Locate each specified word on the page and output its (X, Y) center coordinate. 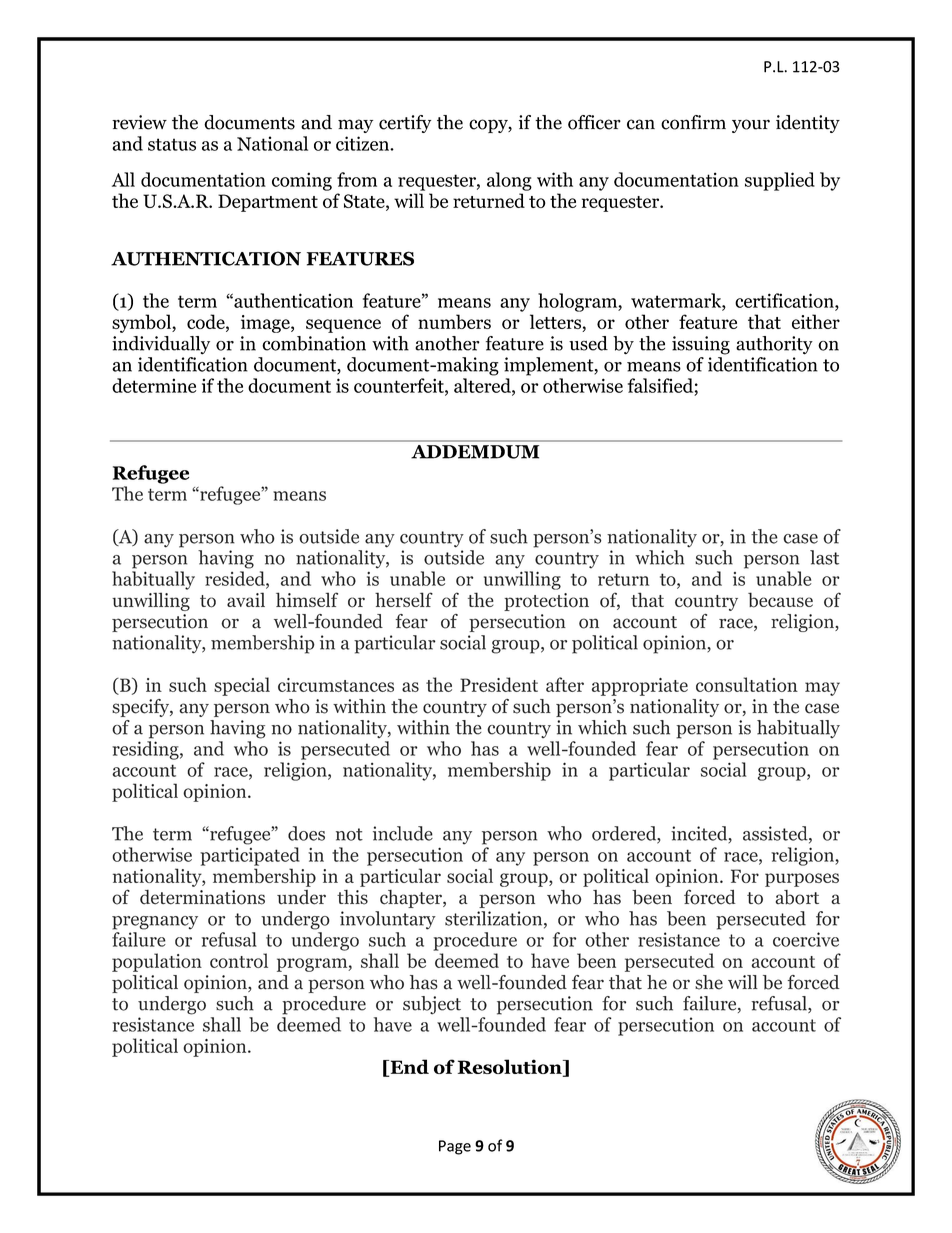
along (509, 181)
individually (161, 345)
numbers (454, 321)
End (408, 1068)
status (172, 144)
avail (246, 599)
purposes (802, 880)
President (499, 684)
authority (774, 345)
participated (250, 856)
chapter (412, 899)
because (780, 600)
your (751, 126)
